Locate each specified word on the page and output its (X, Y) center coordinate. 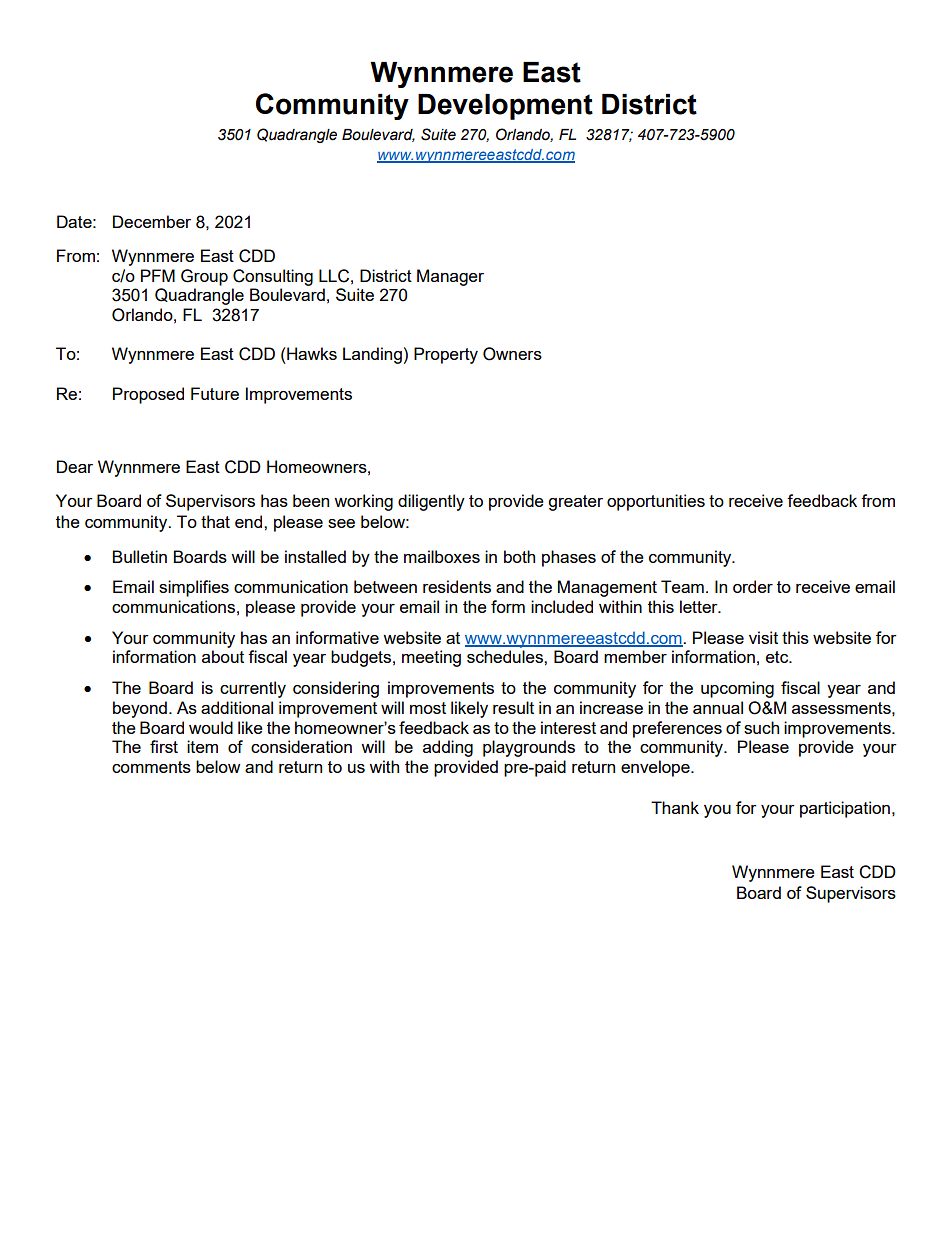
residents (457, 586)
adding (448, 748)
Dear (75, 466)
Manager (450, 277)
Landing (372, 355)
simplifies (194, 588)
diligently (431, 502)
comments (151, 767)
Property (446, 355)
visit (763, 637)
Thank (675, 807)
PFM (158, 275)
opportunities (656, 502)
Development (505, 107)
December (152, 221)
